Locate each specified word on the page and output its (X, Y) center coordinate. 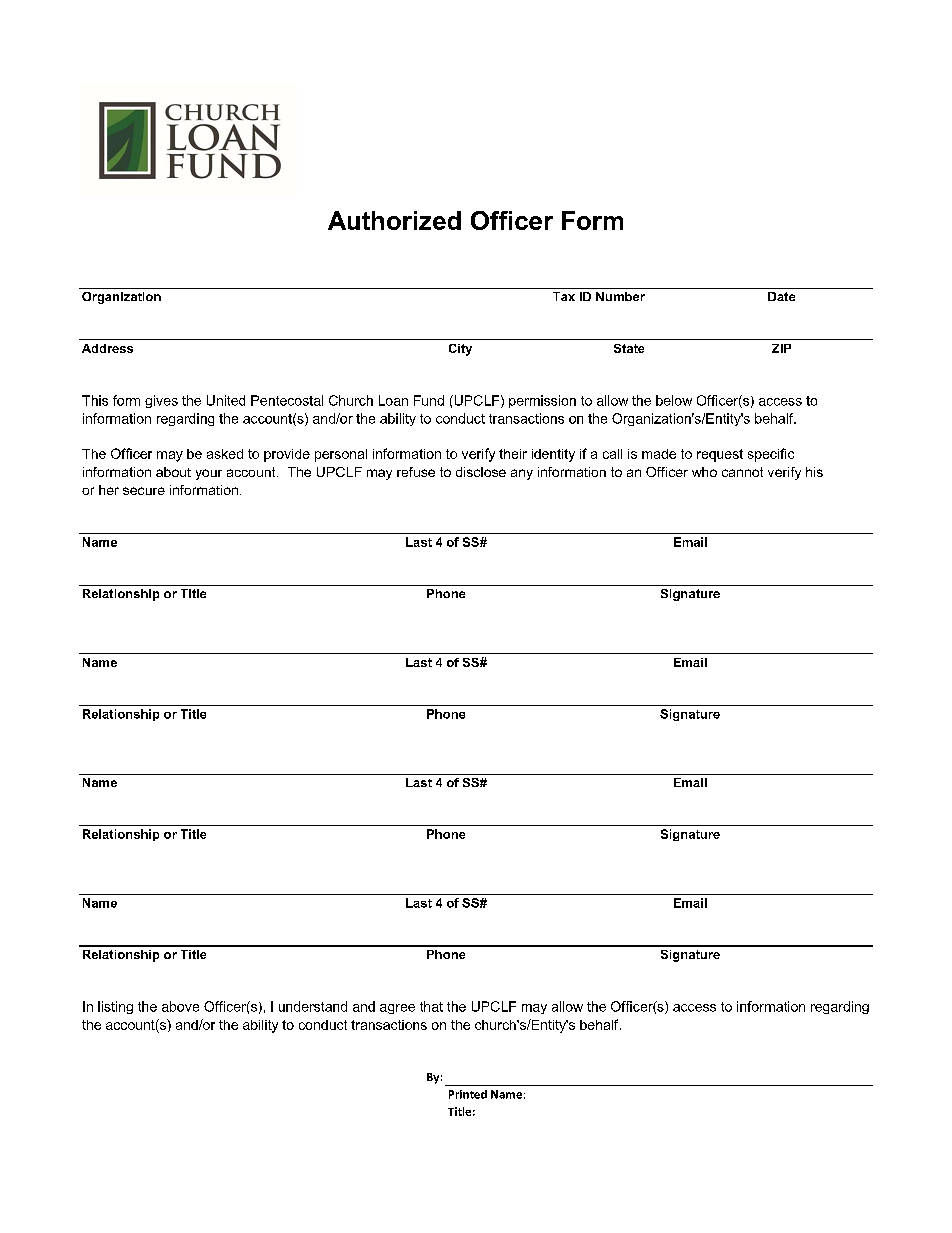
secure (144, 491)
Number (620, 296)
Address (107, 348)
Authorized (394, 220)
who (704, 472)
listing (115, 1007)
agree (397, 1009)
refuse (416, 472)
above (180, 1006)
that (431, 1006)
